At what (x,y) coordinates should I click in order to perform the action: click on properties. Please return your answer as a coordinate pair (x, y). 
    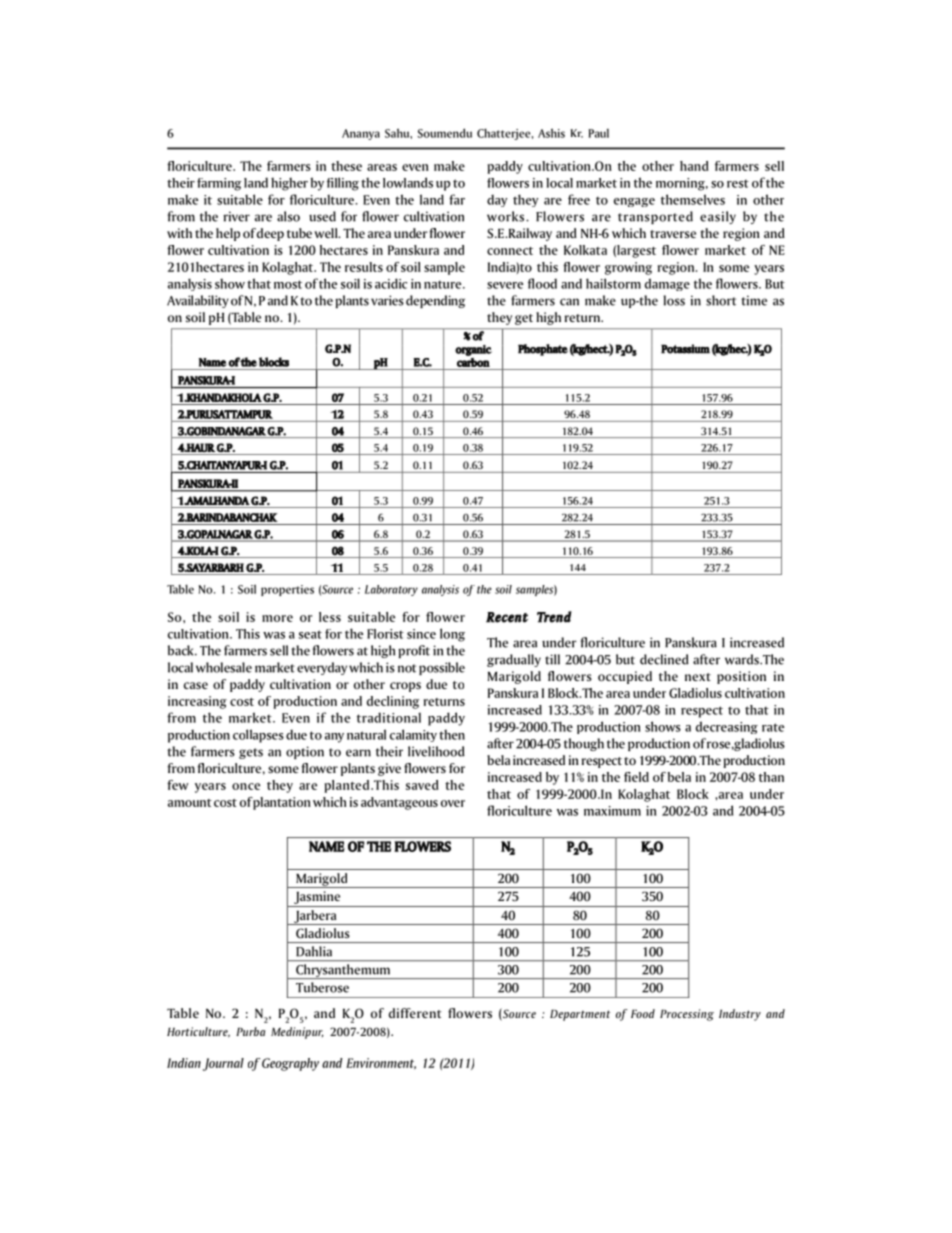
    Looking at the image, I should click on (287, 590).
